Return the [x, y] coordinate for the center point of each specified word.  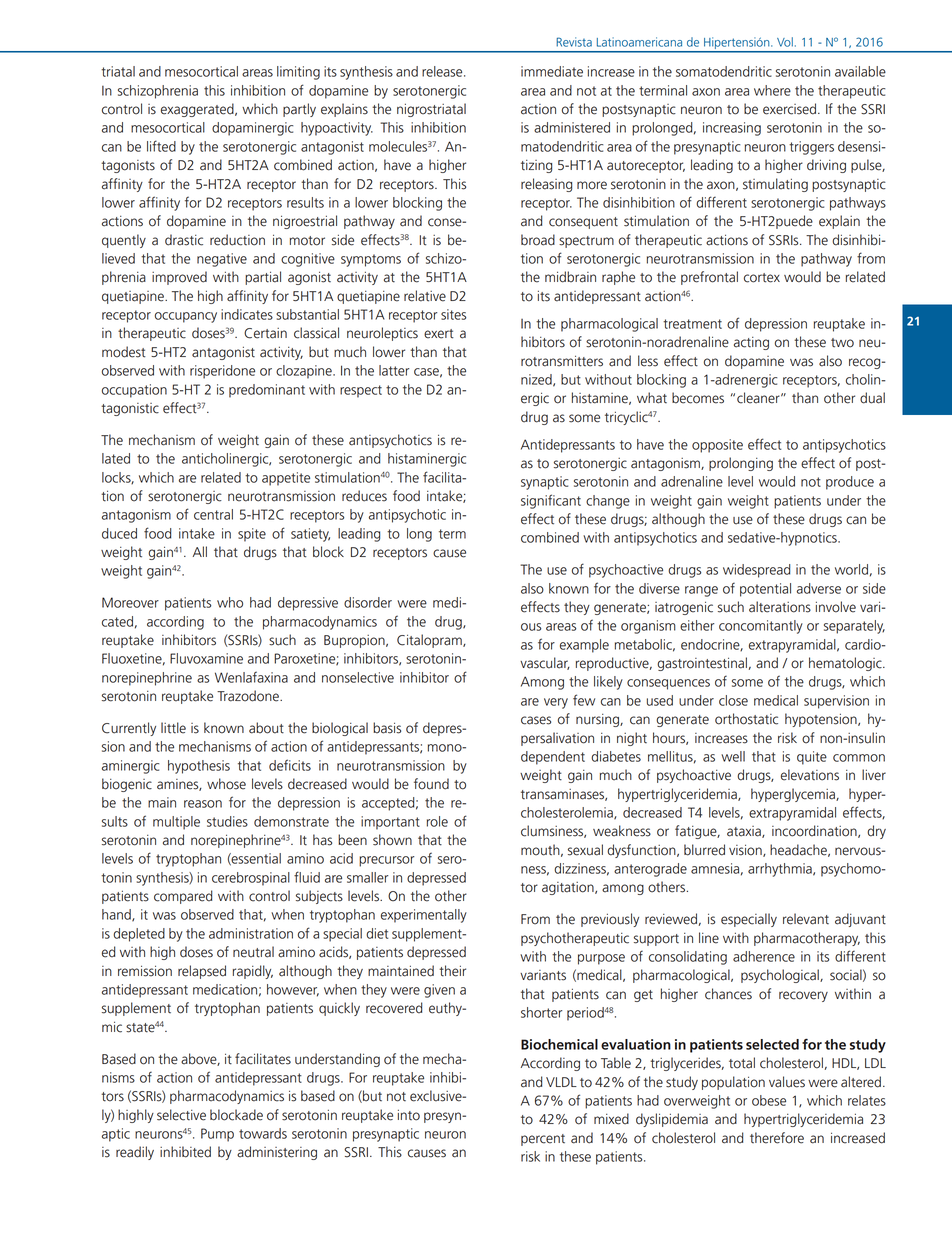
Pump [217, 1135]
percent [543, 1140]
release [443, 71]
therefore [777, 1138]
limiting [298, 73]
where [772, 90]
